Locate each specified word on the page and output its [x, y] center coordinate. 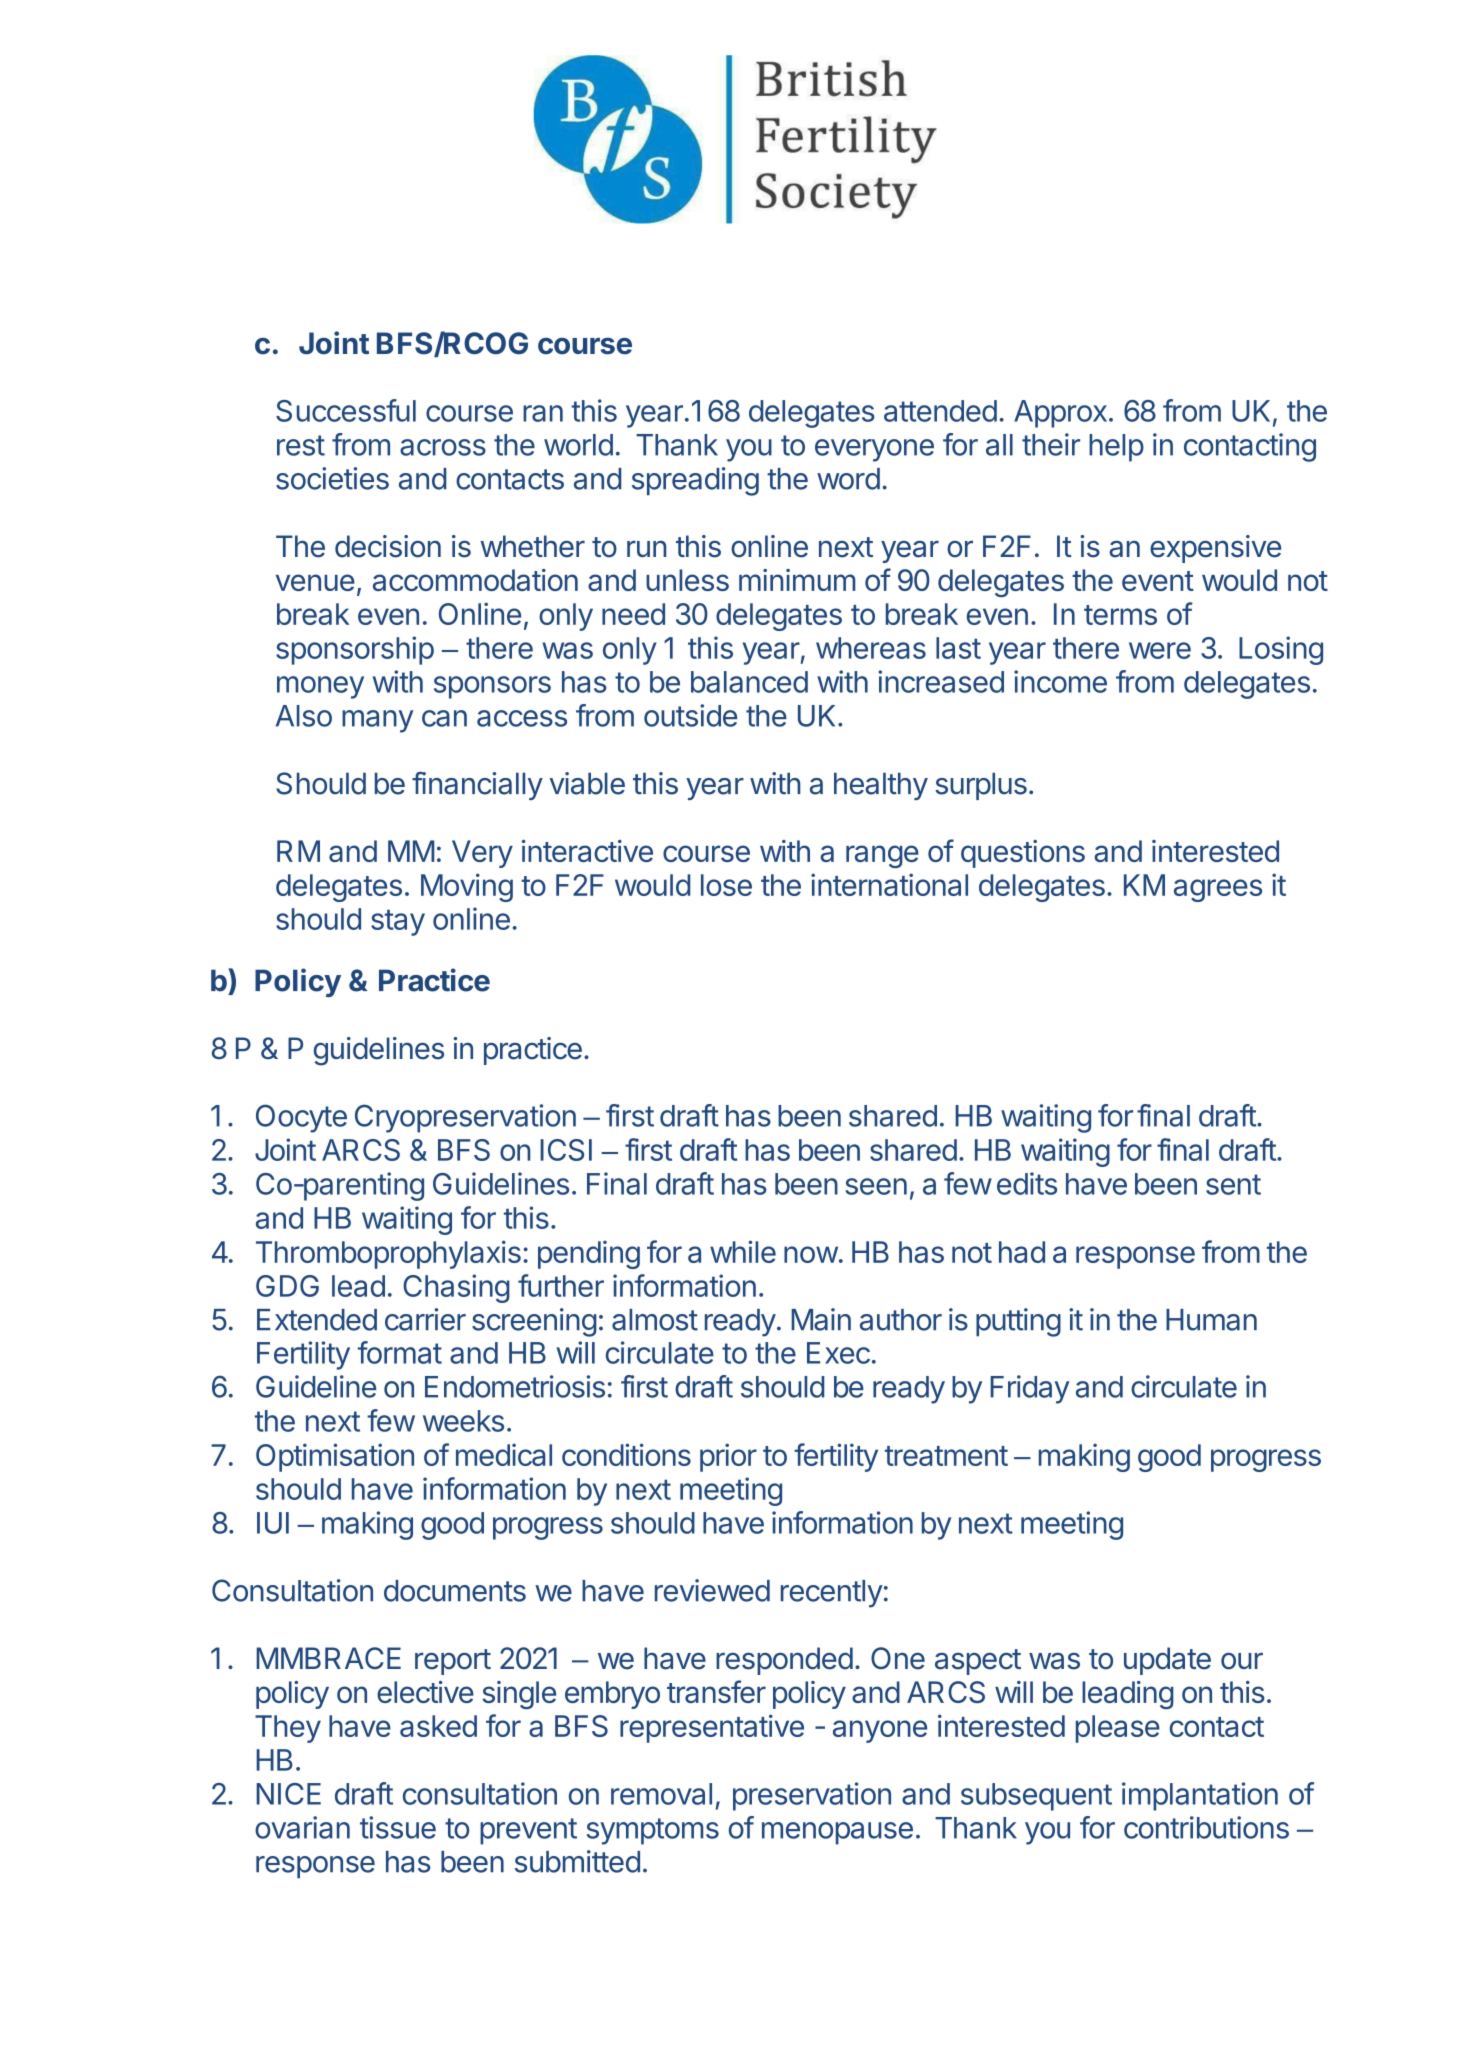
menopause [837, 1833]
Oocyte [301, 1118]
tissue [398, 1827]
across [443, 447]
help [1116, 448]
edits [1027, 1183]
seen [876, 1186]
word [848, 479]
